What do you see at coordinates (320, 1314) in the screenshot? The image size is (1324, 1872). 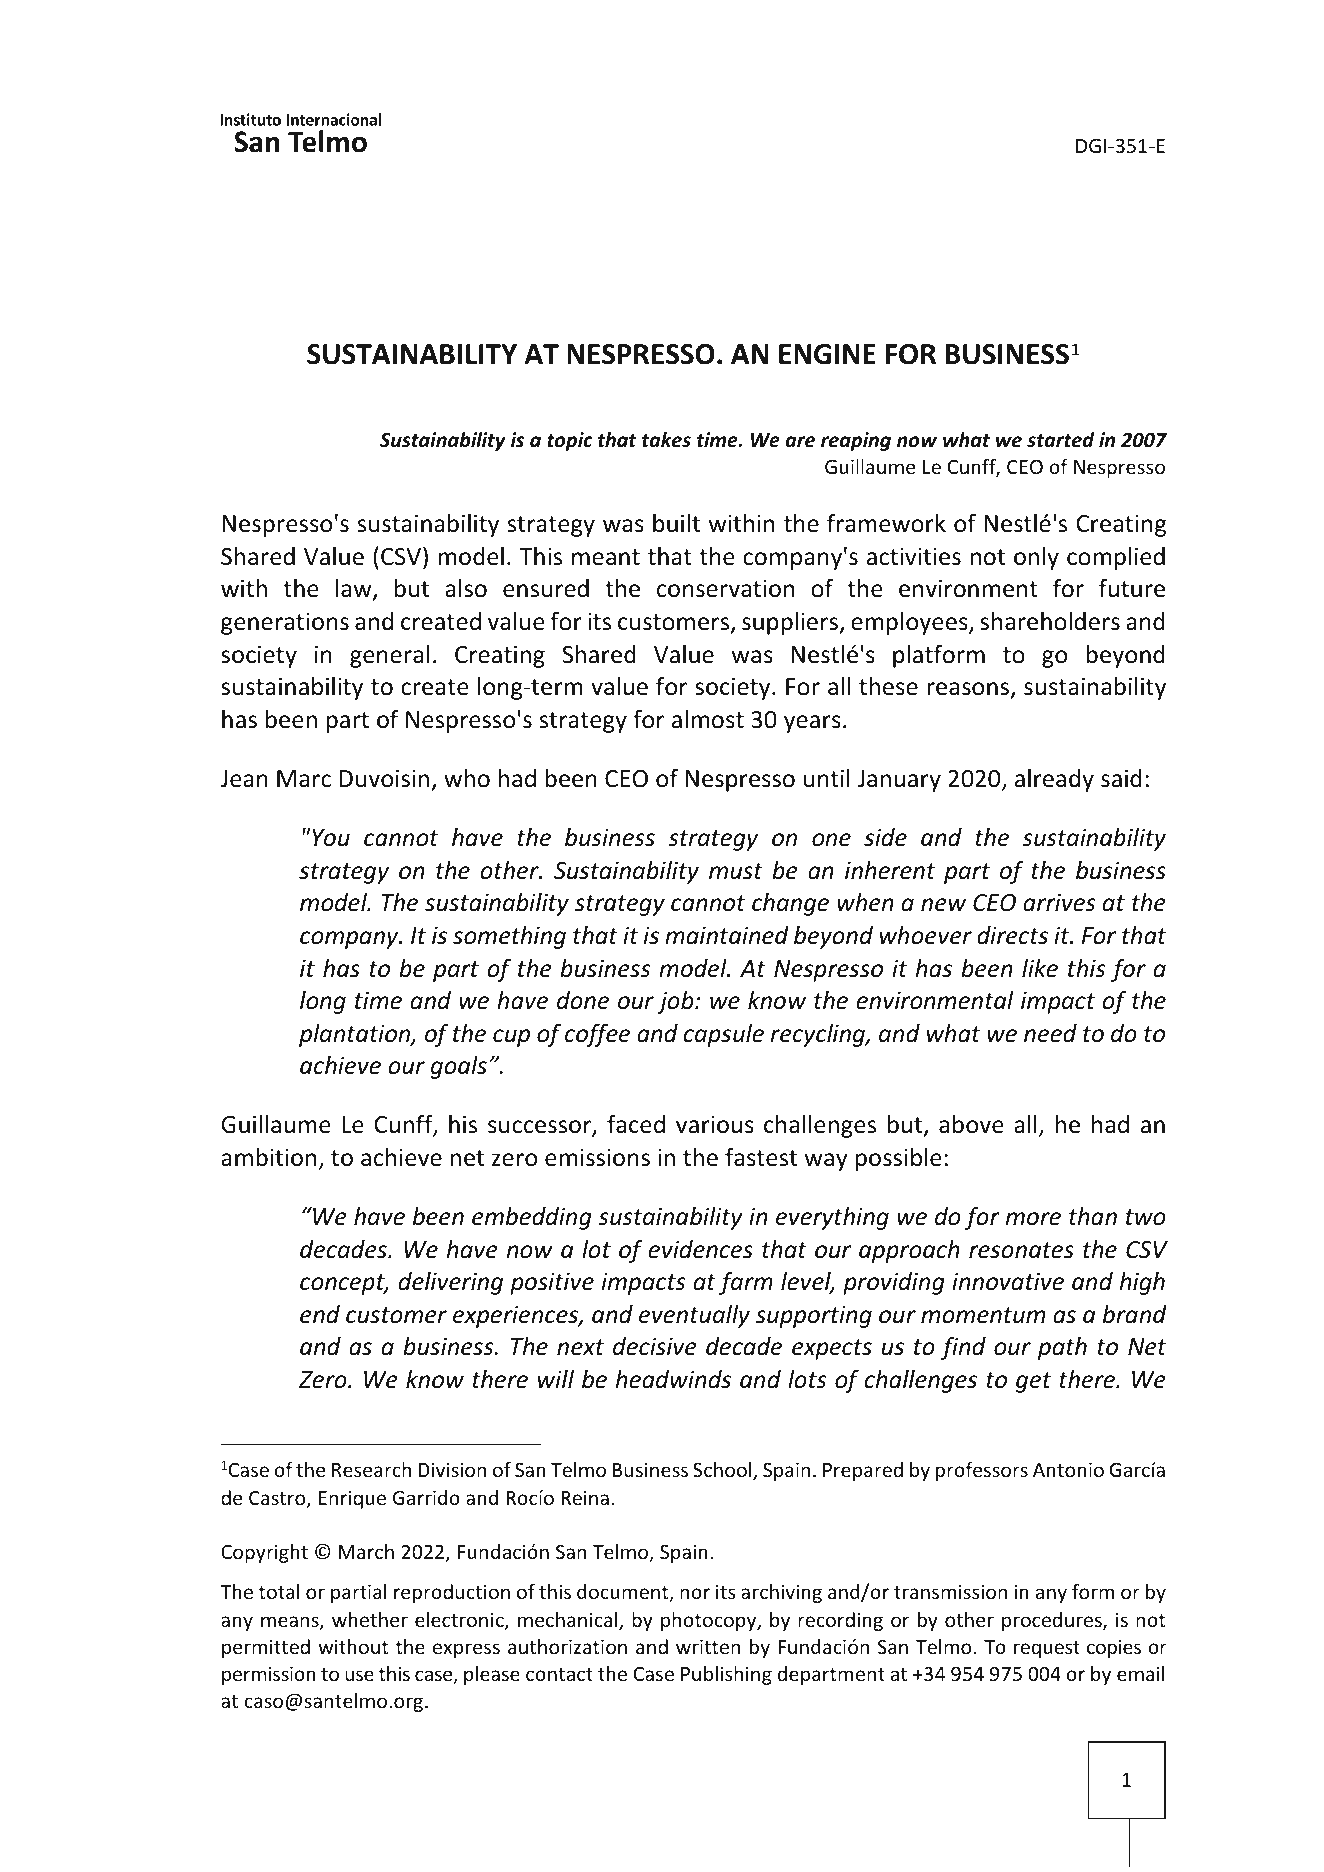 I see `end` at bounding box center [320, 1314].
